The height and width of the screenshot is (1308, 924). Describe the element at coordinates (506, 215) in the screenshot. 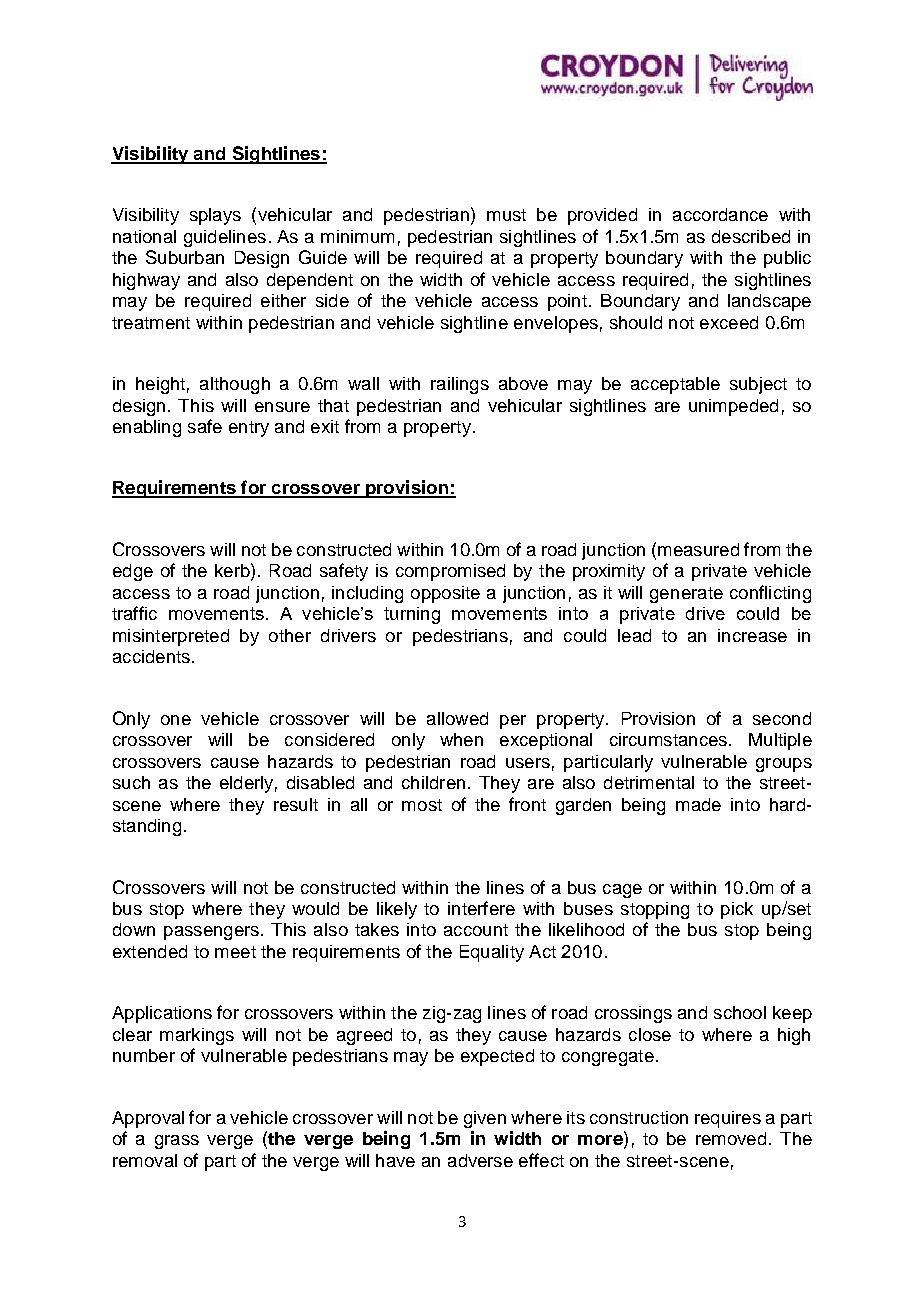

I see `must` at that location.
